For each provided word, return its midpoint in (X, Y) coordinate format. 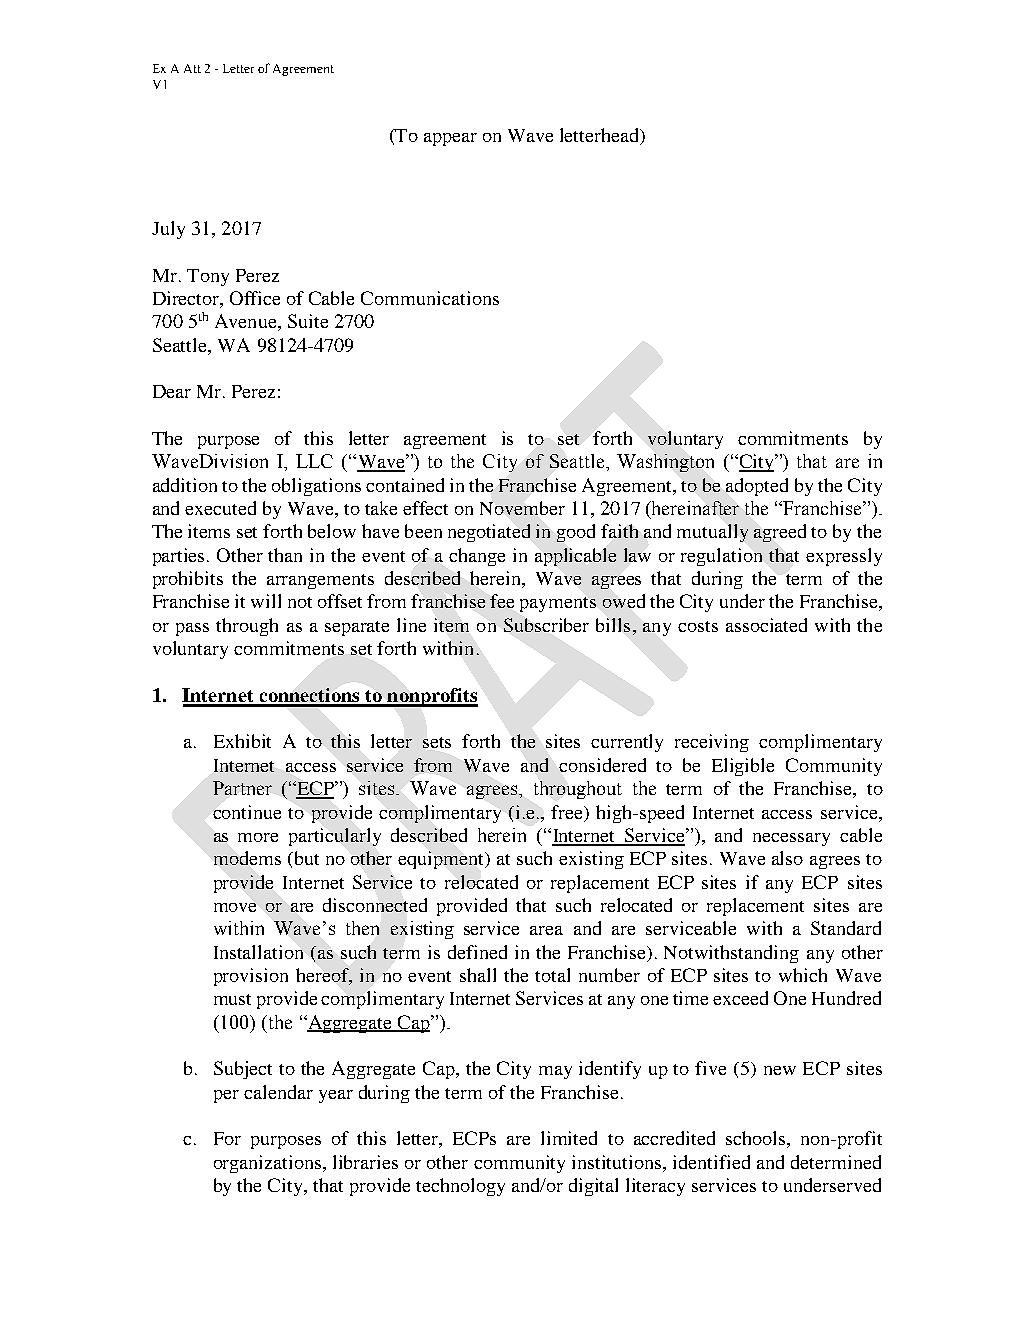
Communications (430, 298)
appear (450, 139)
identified (711, 1162)
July (168, 230)
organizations (269, 1164)
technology (460, 1187)
